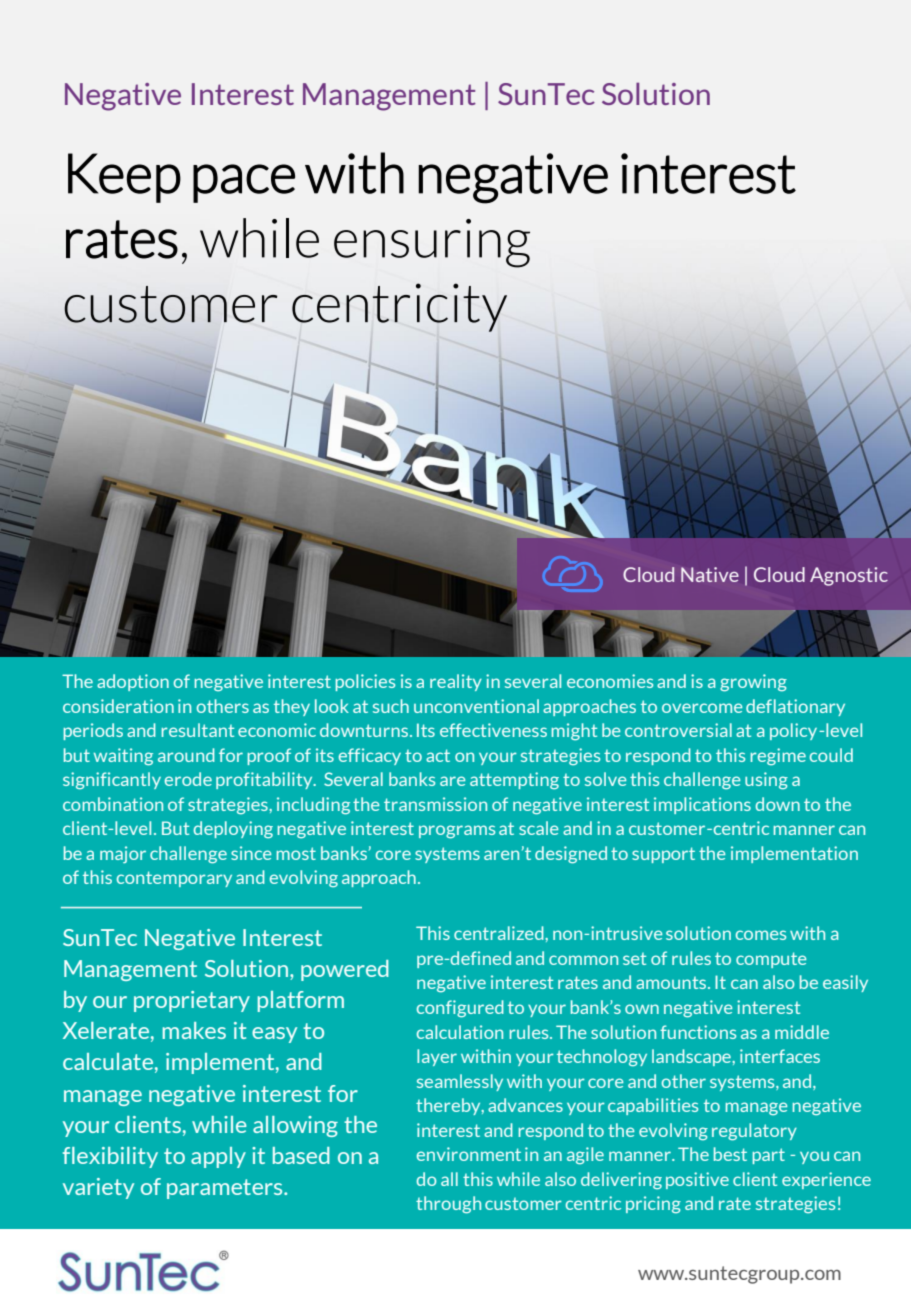  I want to click on Agnostic, so click(849, 576).
